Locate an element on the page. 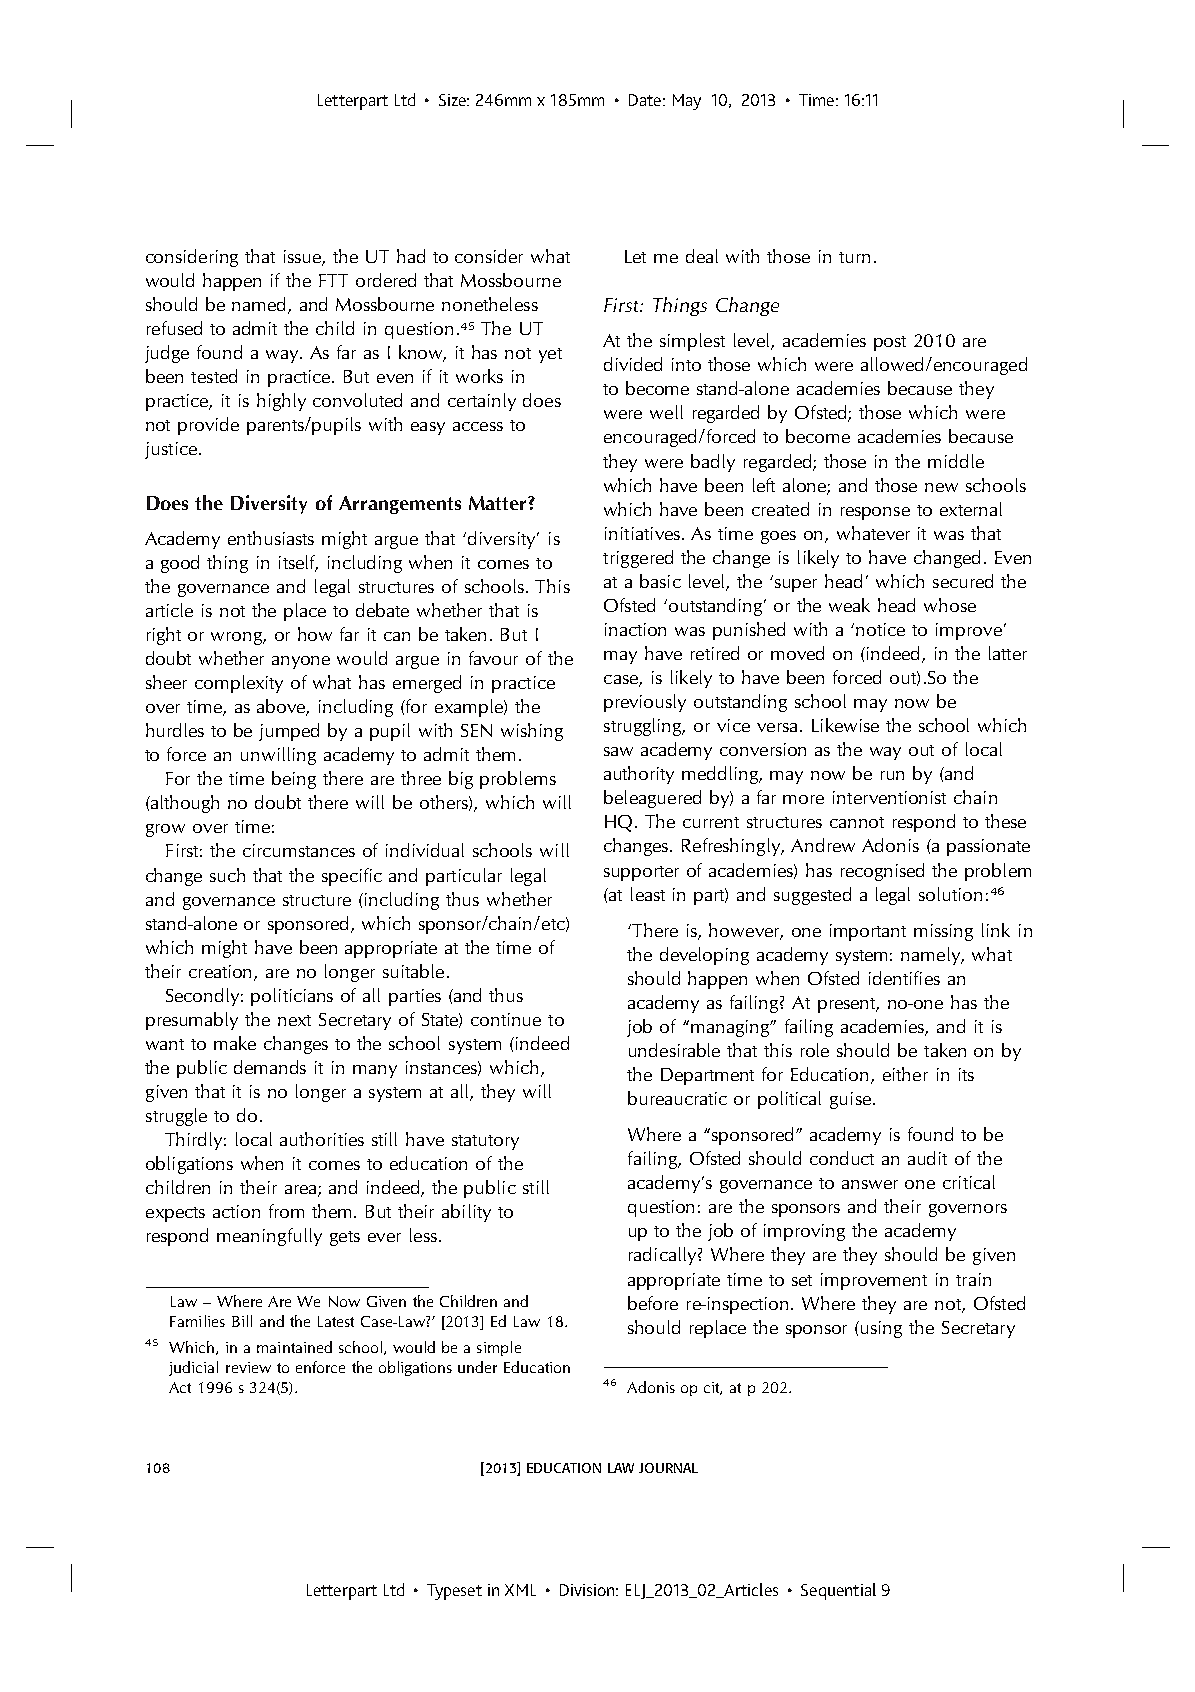 This document has height=1692, width=1195. such is located at coordinates (227, 875).
